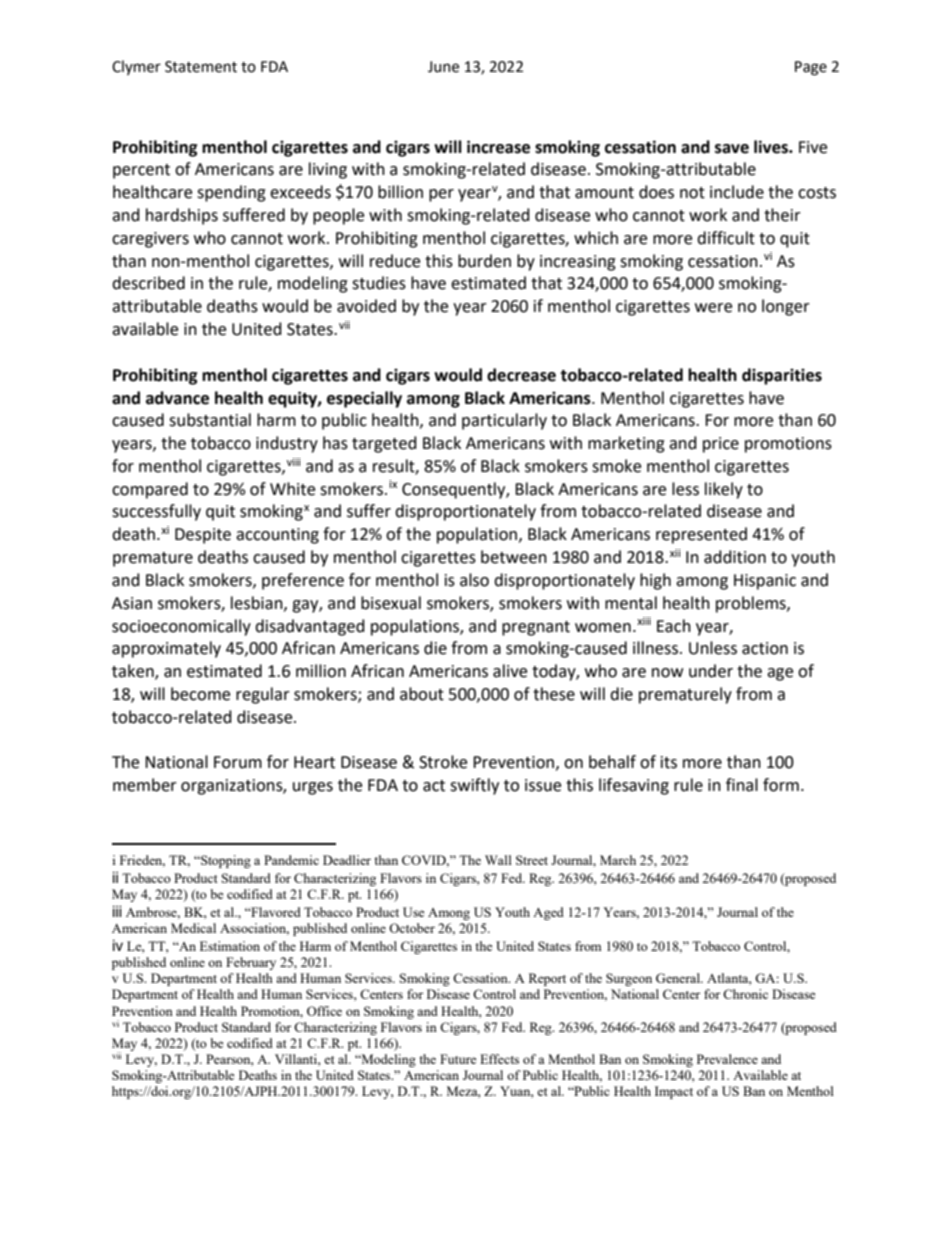  I want to click on advance, so click(177, 398).
